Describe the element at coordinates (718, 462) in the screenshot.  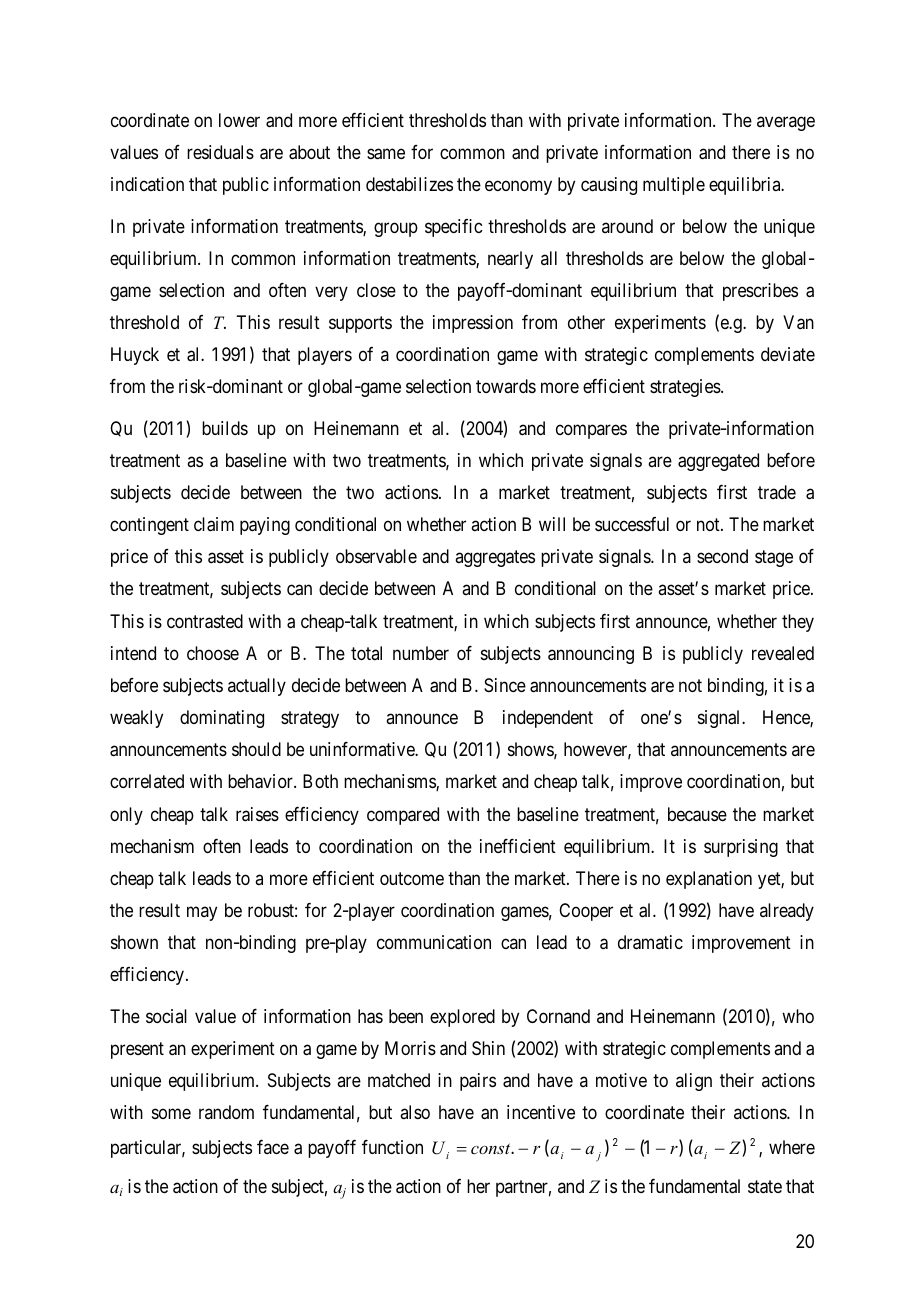
I see `aggregated` at that location.
